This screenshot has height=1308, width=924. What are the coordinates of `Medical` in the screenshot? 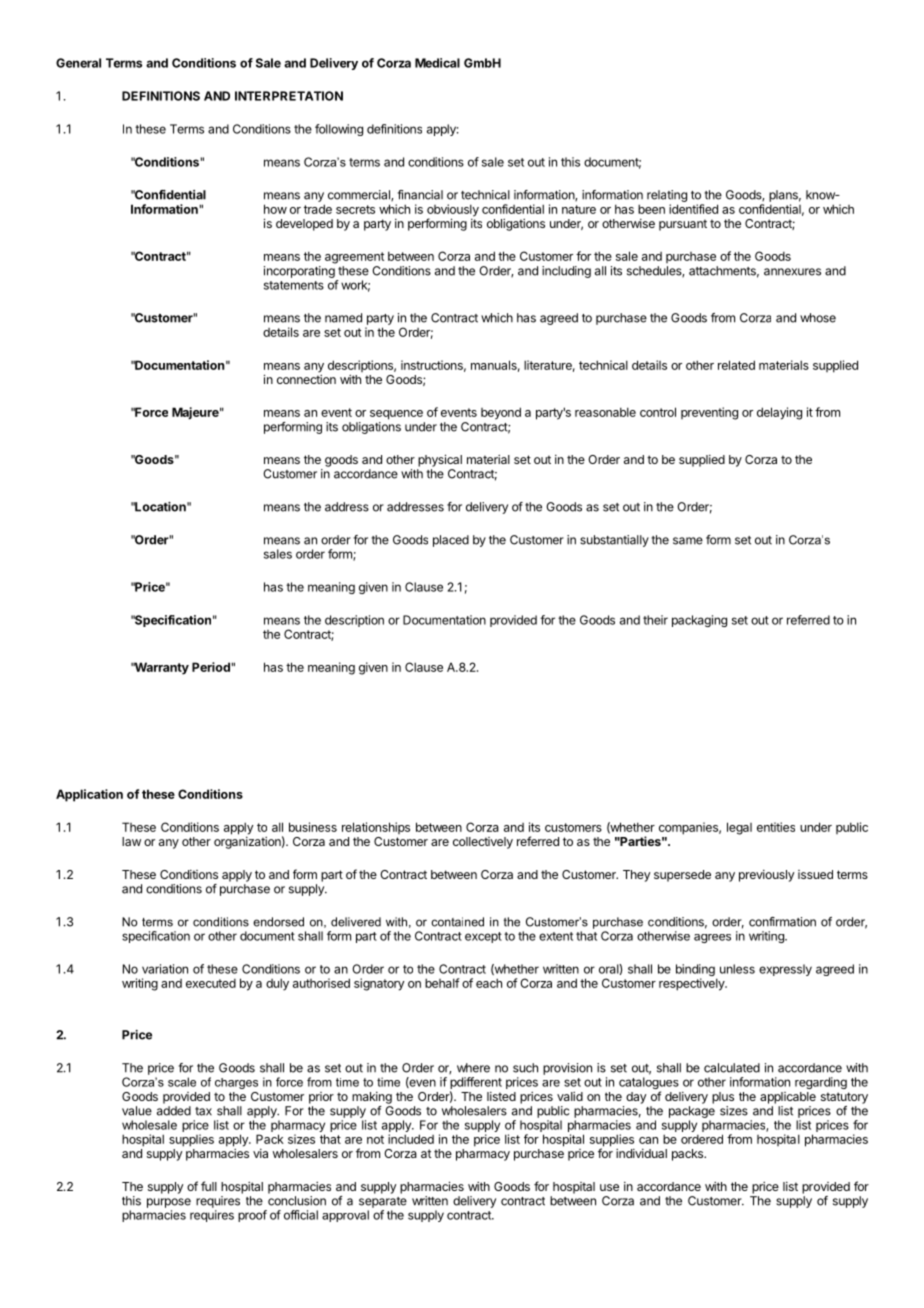 It's located at (437, 63).
